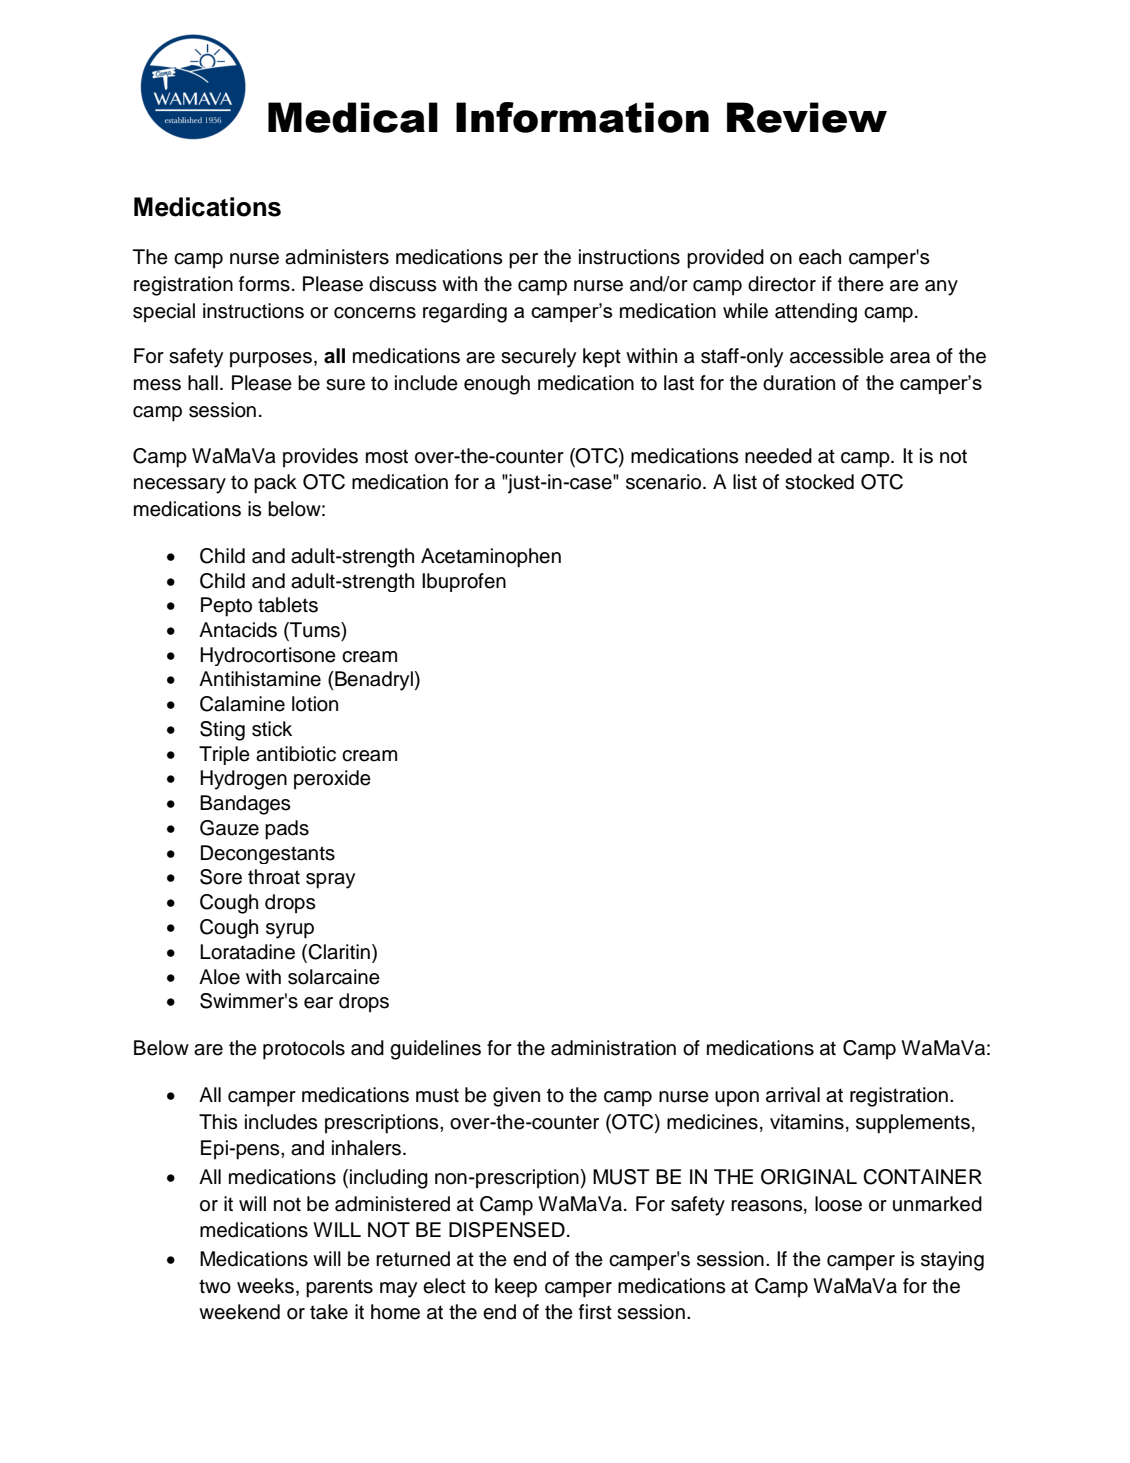  What do you see at coordinates (807, 117) in the screenshot?
I see `Review` at bounding box center [807, 117].
